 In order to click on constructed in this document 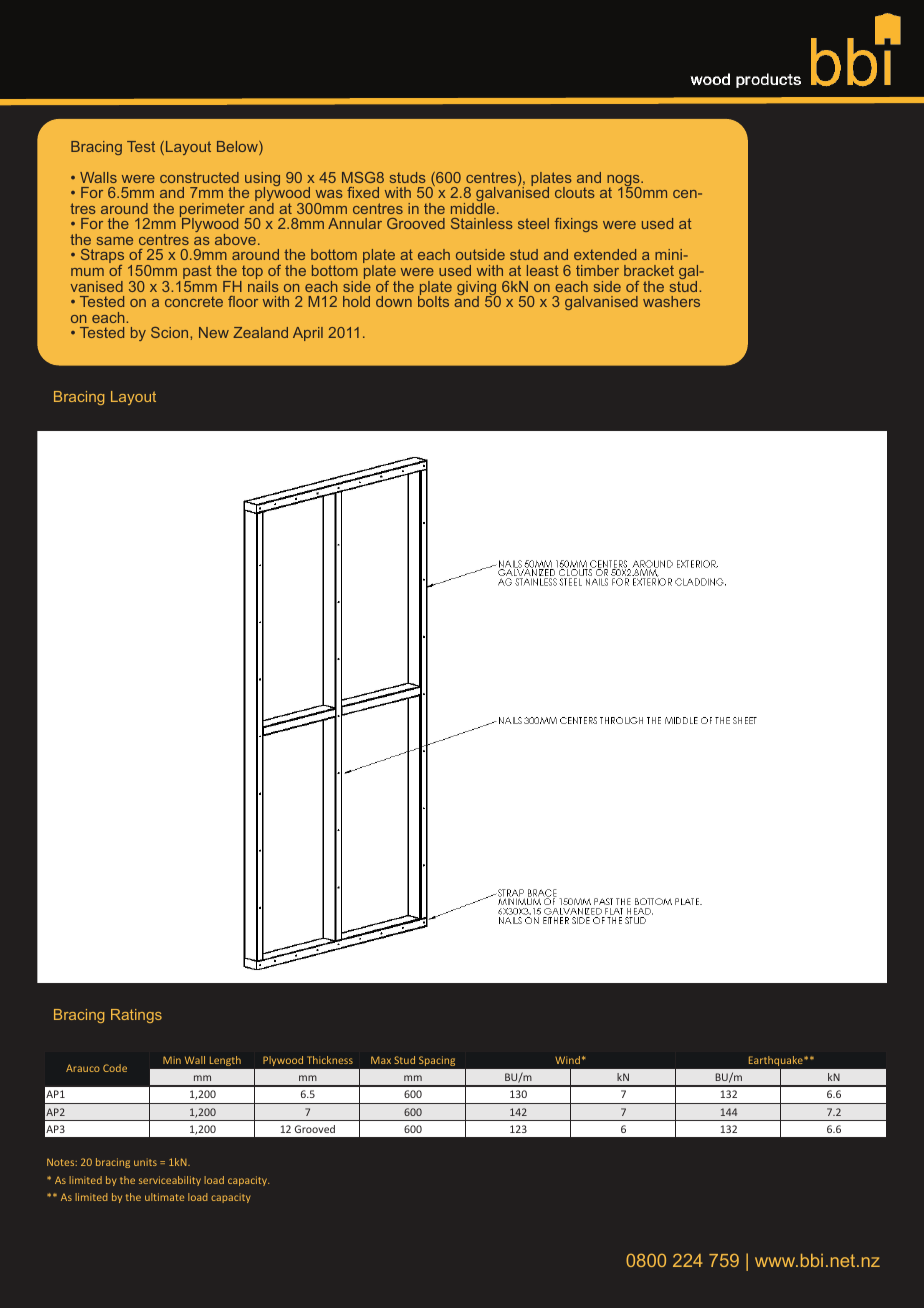, I will do `click(199, 177)`.
